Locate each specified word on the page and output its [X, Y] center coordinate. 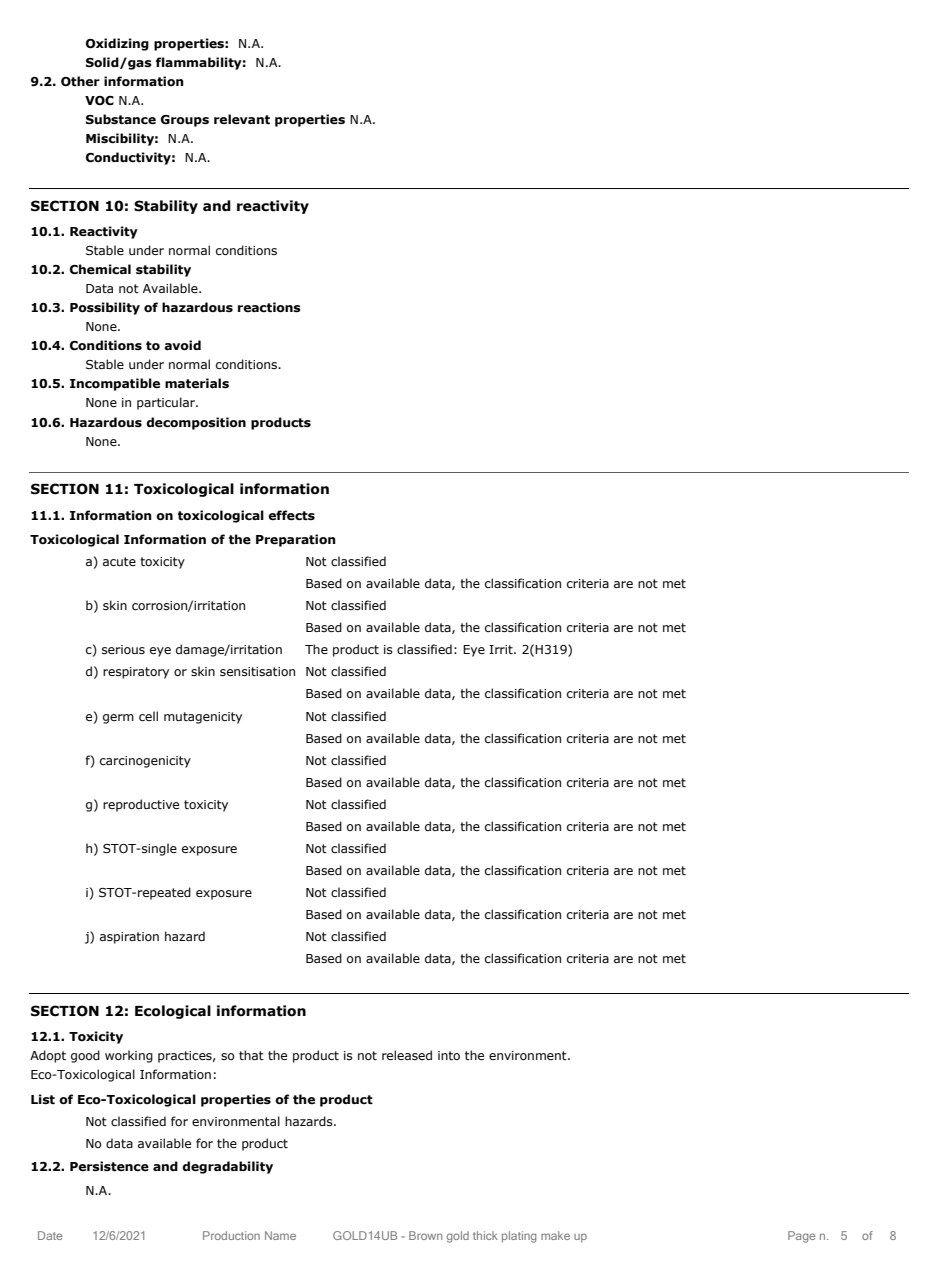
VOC [99, 101]
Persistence [109, 1166]
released [407, 1055]
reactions [269, 307]
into [449, 1055]
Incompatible [115, 384]
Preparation [296, 540]
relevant [242, 119]
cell [148, 716]
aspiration [129, 938]
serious [123, 649]
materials [197, 383]
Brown [425, 1235]
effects [291, 515]
